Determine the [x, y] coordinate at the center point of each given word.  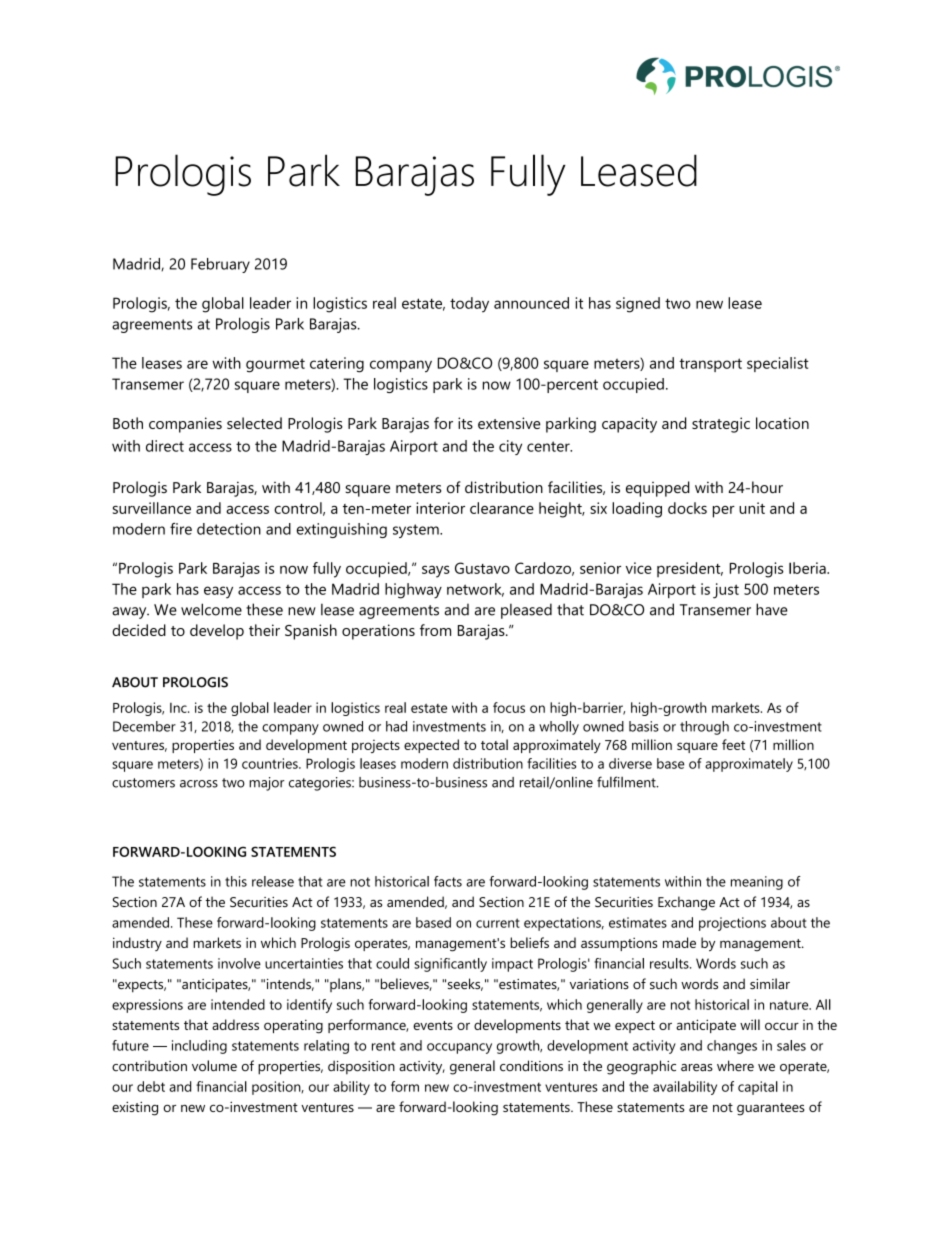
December [144, 726]
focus [509, 707]
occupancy [459, 1048]
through [704, 728]
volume [214, 1066]
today [469, 305]
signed [638, 305]
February [220, 265]
